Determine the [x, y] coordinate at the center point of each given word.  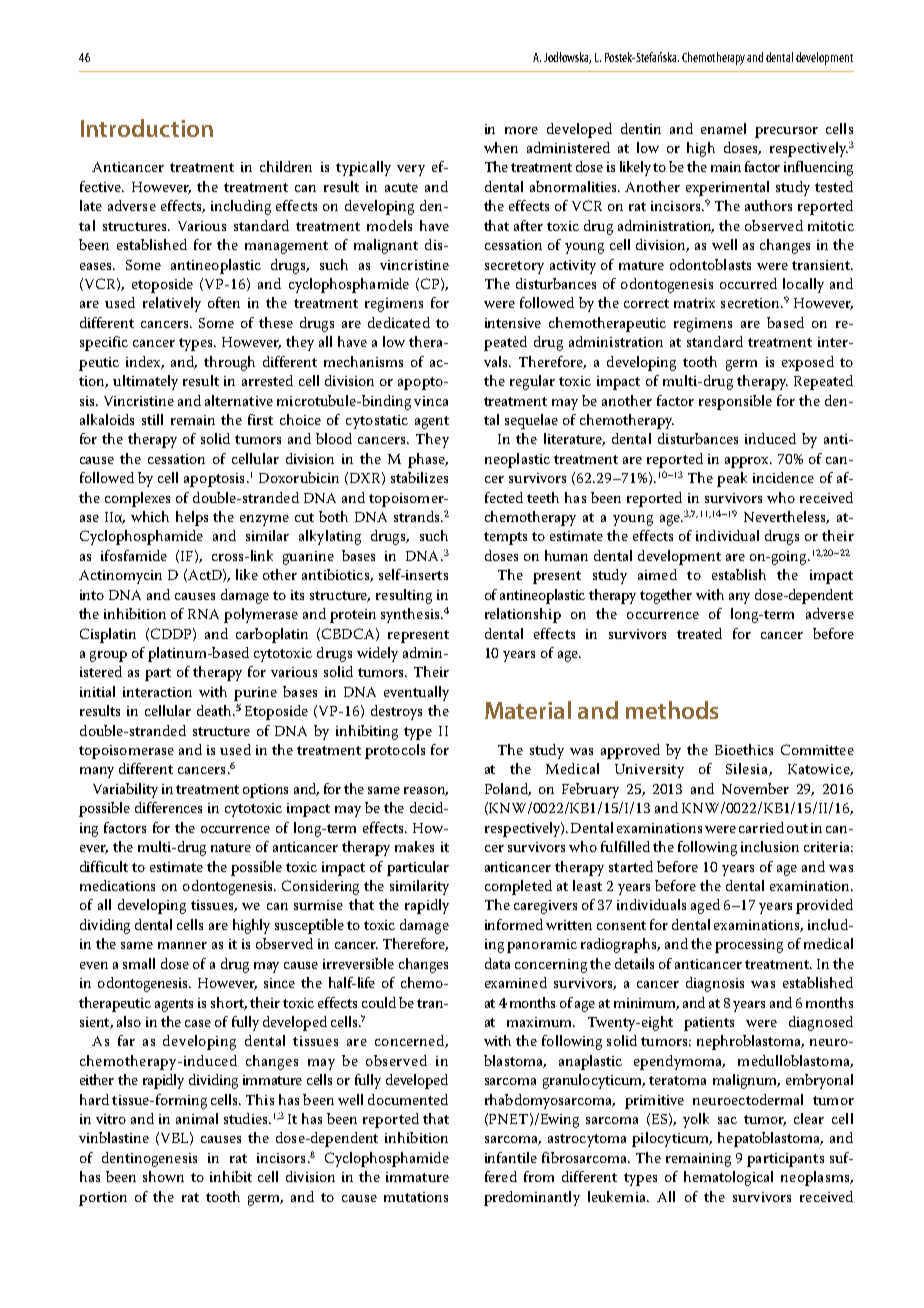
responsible [735, 402]
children [286, 166]
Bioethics [744, 749]
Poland [508, 789]
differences [168, 807]
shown [163, 1176]
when [501, 147]
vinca [431, 401]
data [497, 963]
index [145, 362]
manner [182, 945]
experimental [727, 188]
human [566, 555]
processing [749, 946]
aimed [657, 574]
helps [192, 518]
